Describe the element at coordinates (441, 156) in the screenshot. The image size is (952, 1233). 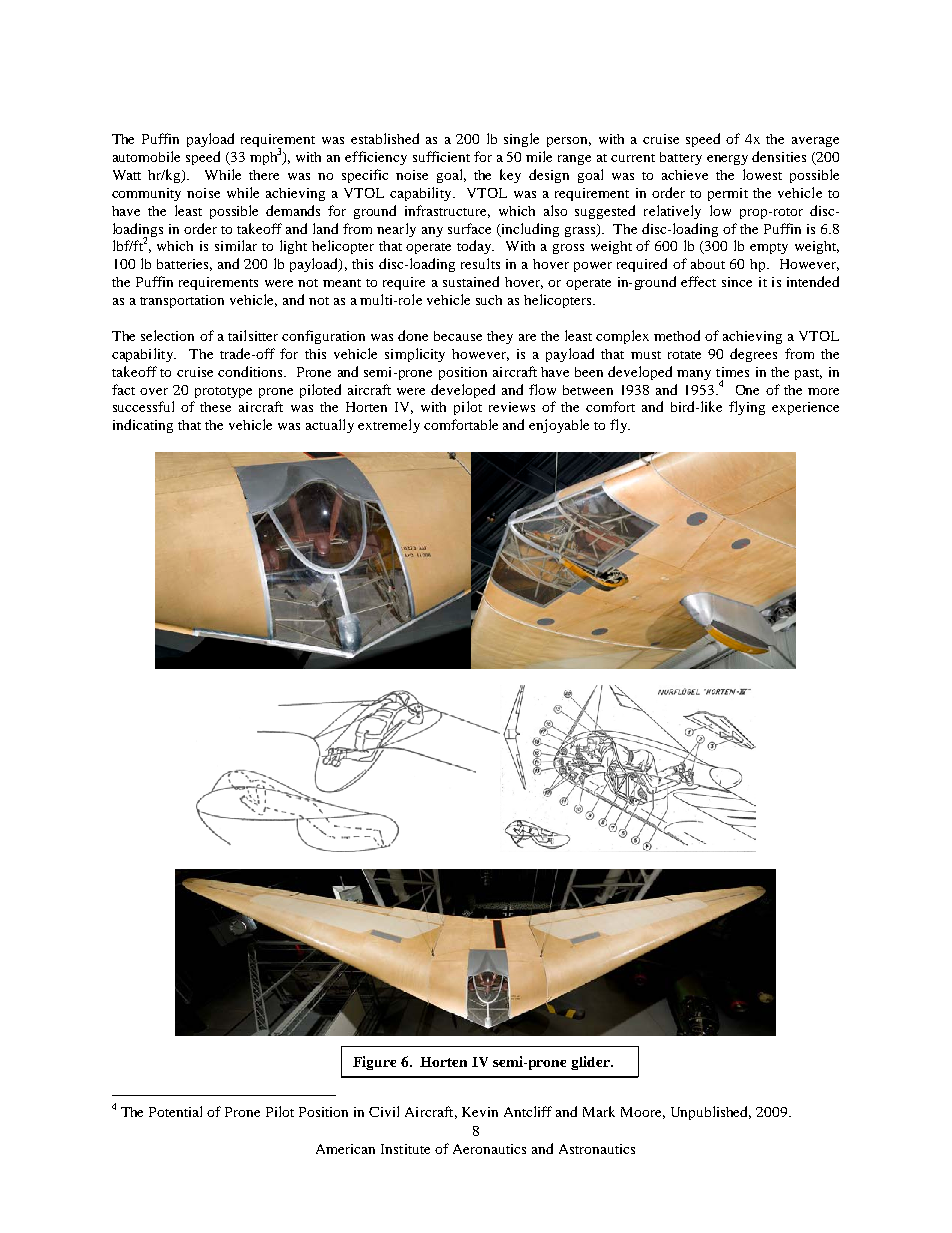
I see `sufficient` at that location.
